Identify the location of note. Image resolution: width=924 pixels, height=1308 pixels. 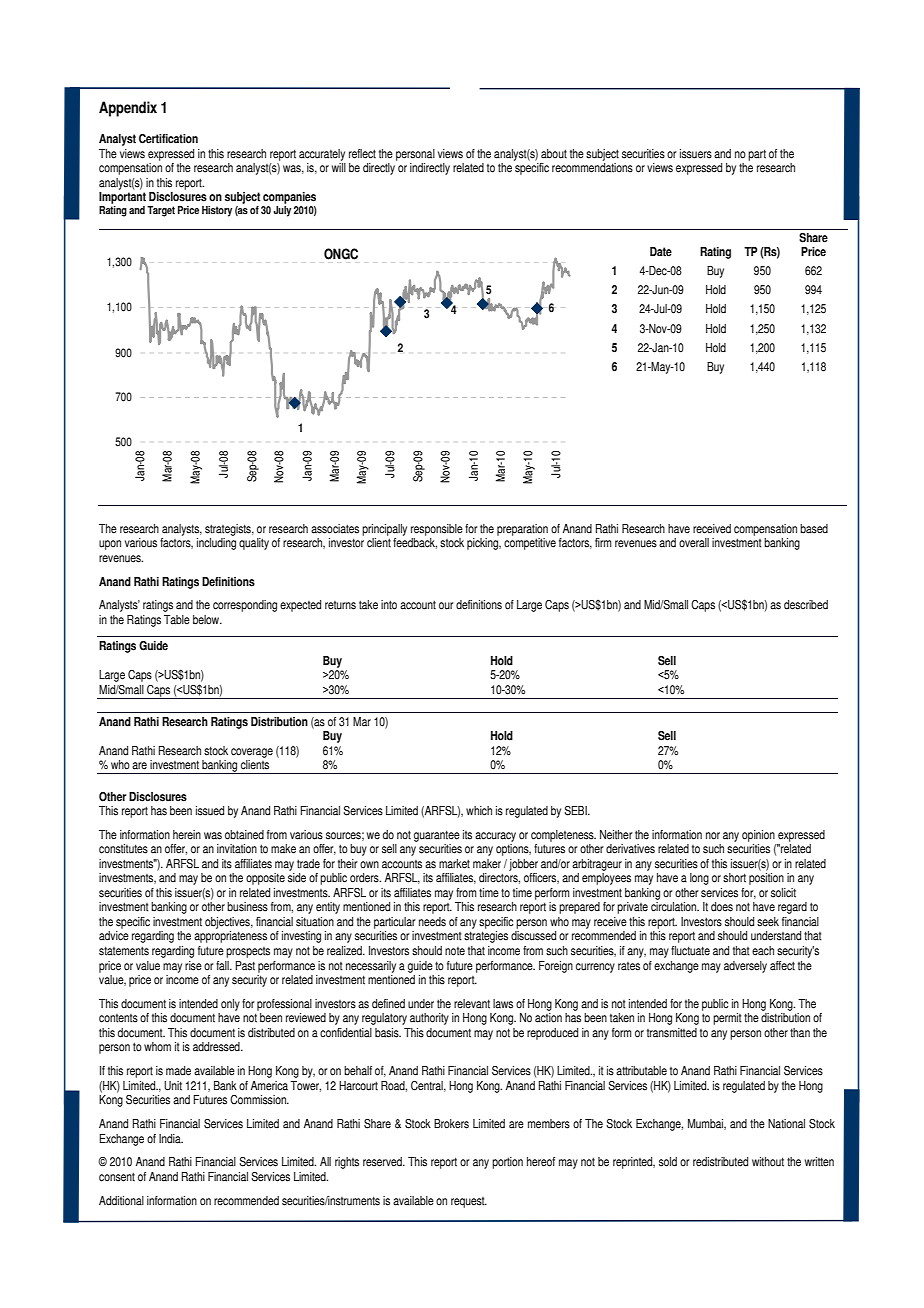
(455, 951).
